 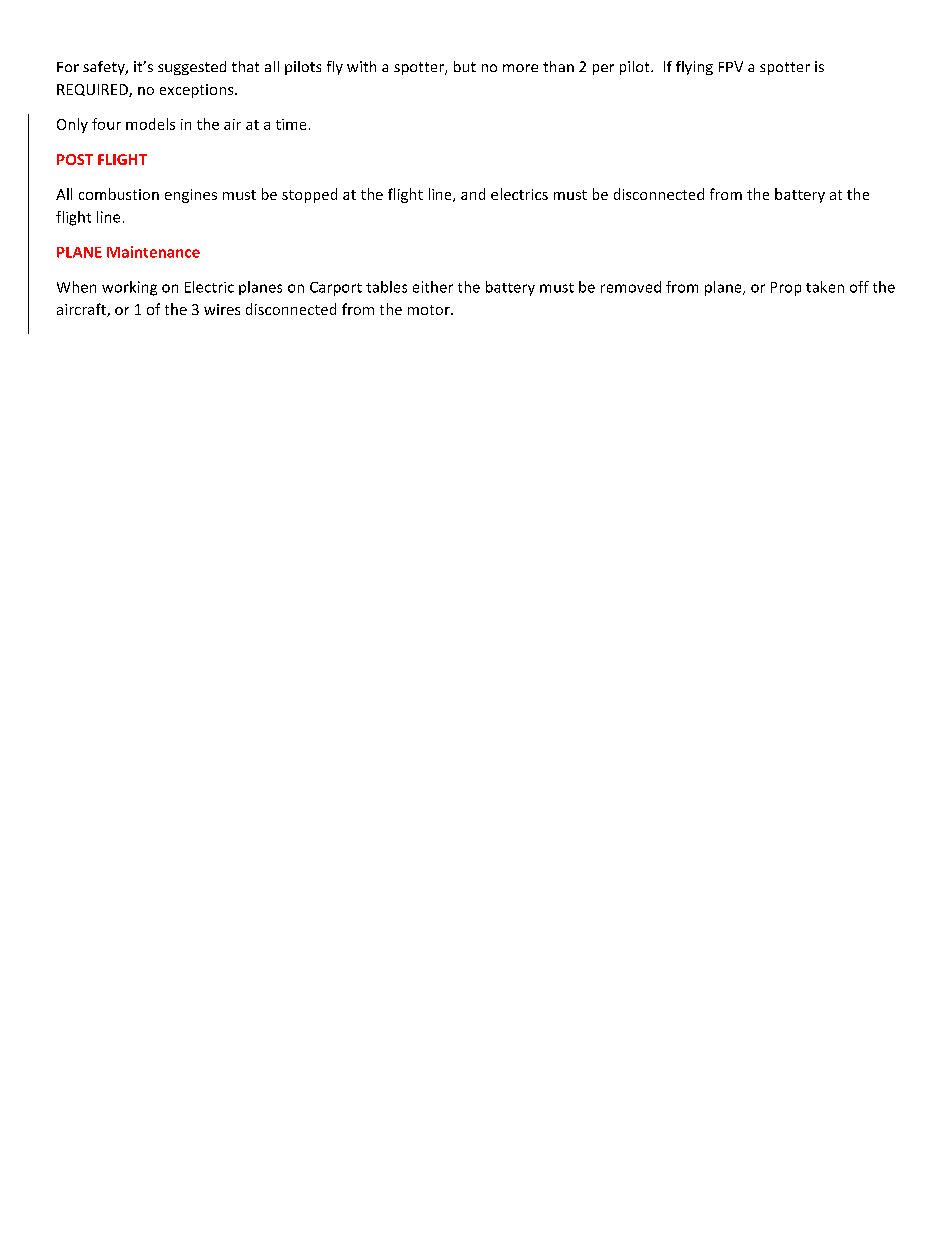 I want to click on stopped, so click(x=309, y=195).
